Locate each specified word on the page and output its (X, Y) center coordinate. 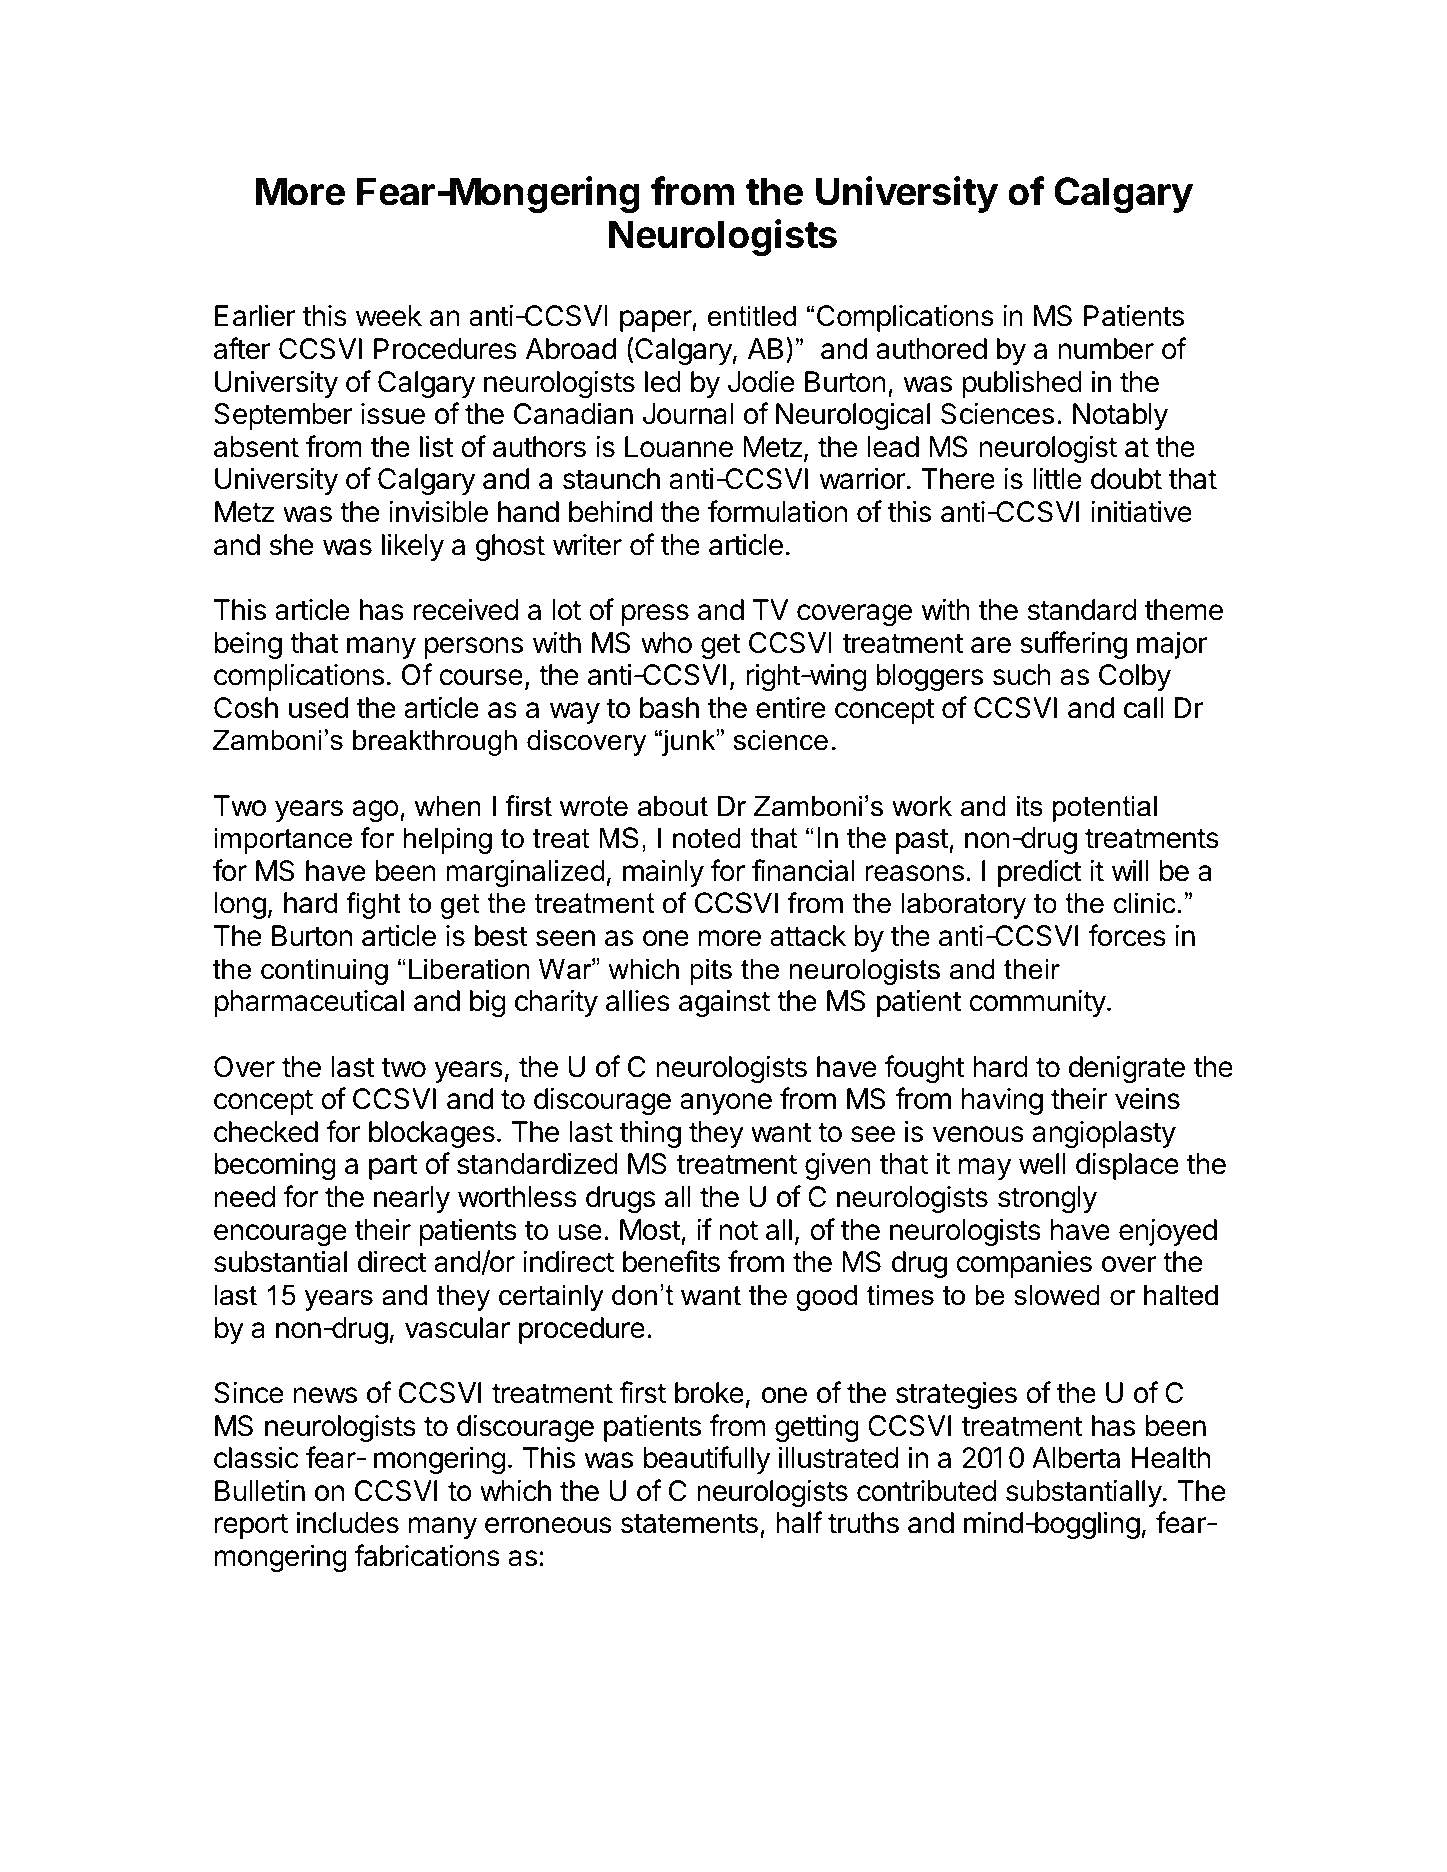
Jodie (761, 382)
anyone (726, 1104)
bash (669, 708)
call (1143, 708)
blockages (432, 1134)
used (318, 708)
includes (347, 1522)
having (1002, 1101)
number (1106, 349)
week (389, 316)
